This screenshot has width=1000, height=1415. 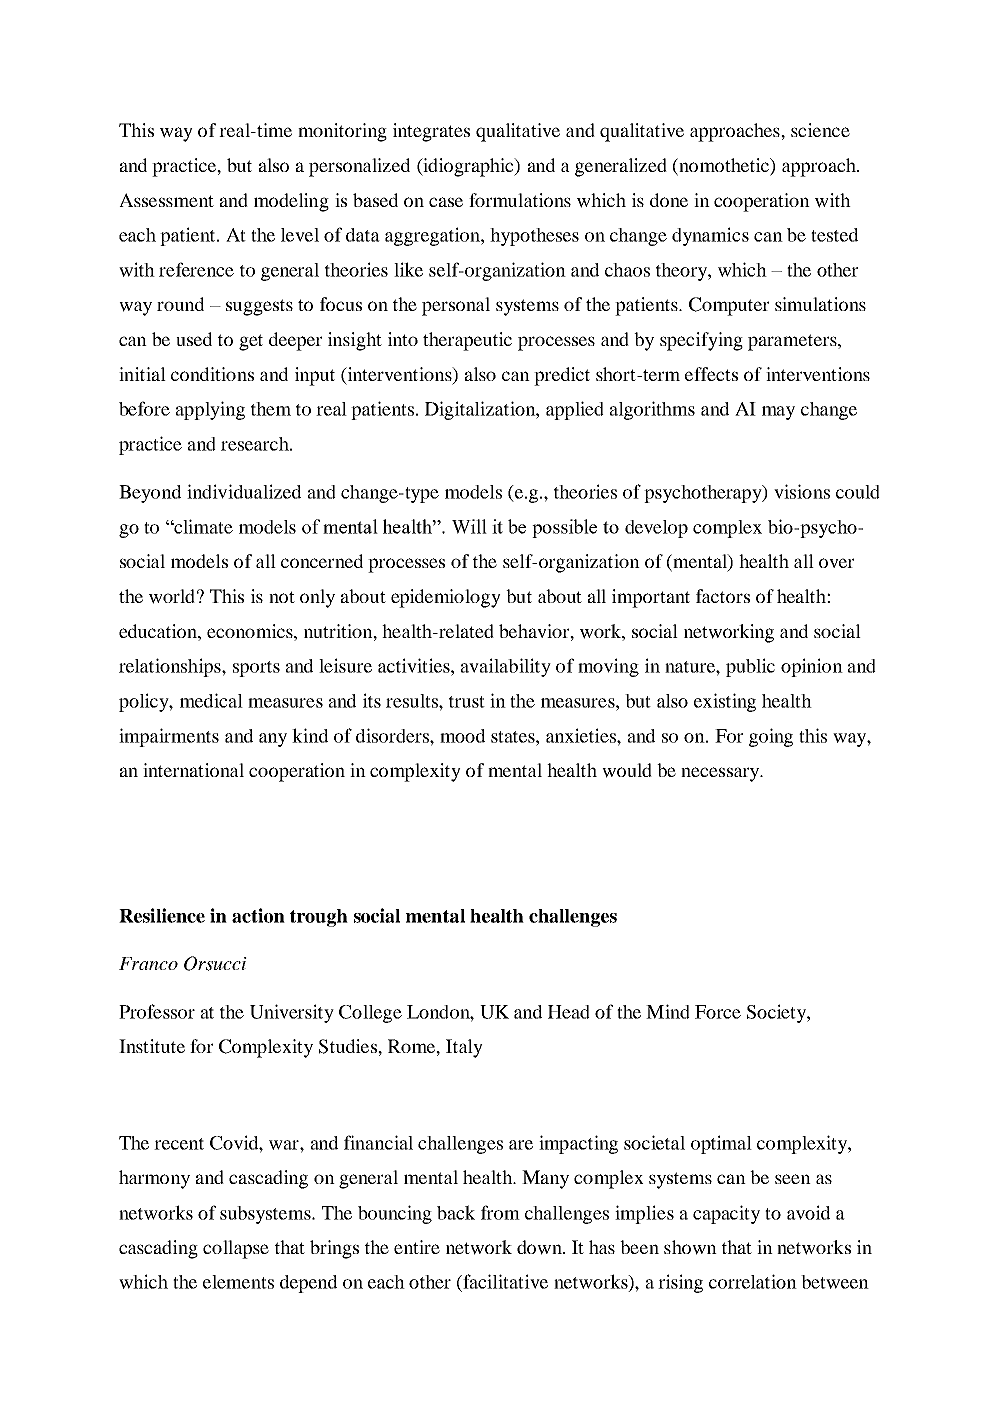 What do you see at coordinates (771, 737) in the screenshot?
I see `going` at bounding box center [771, 737].
